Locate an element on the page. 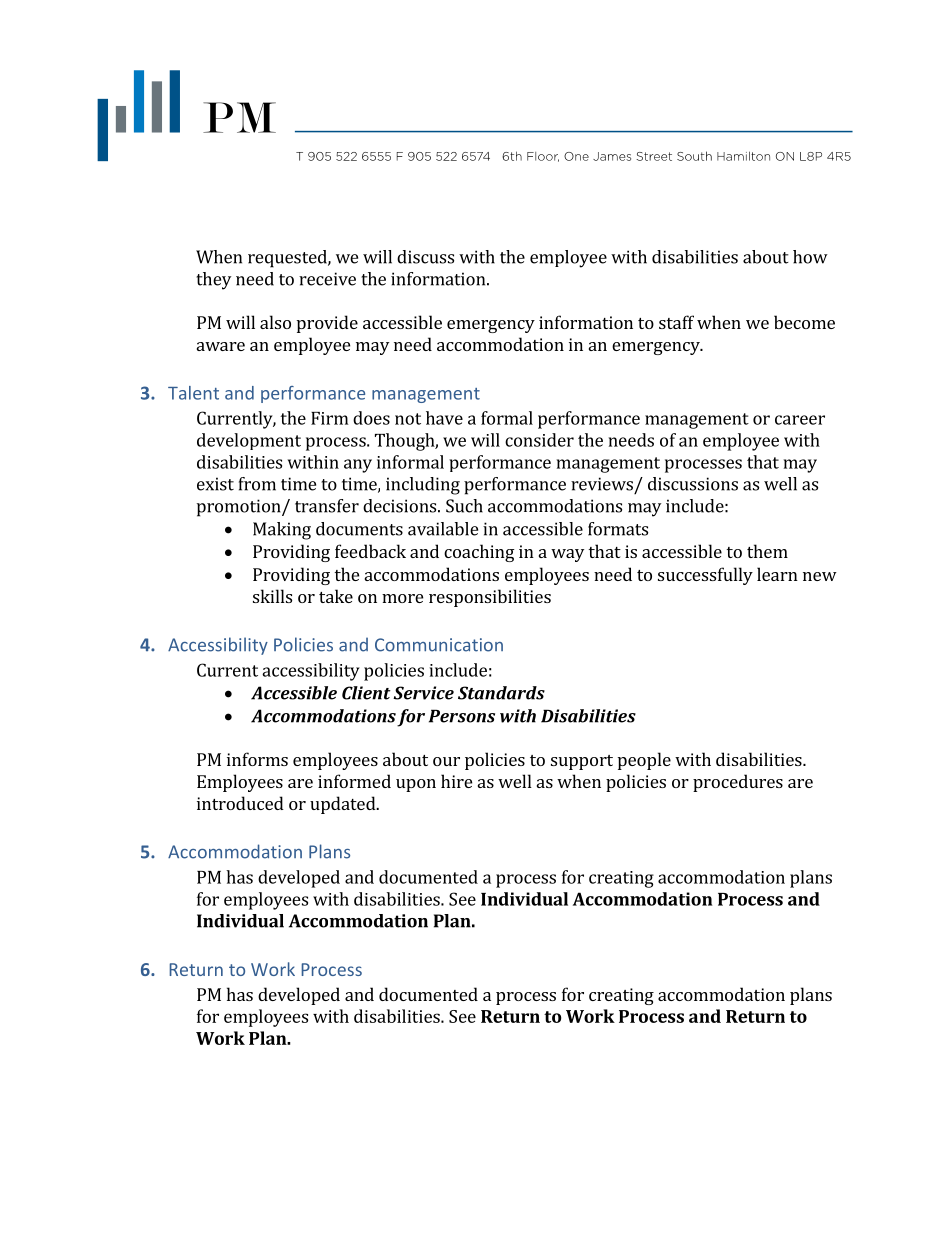 This page has height=1233, width=952. receive is located at coordinates (327, 279).
